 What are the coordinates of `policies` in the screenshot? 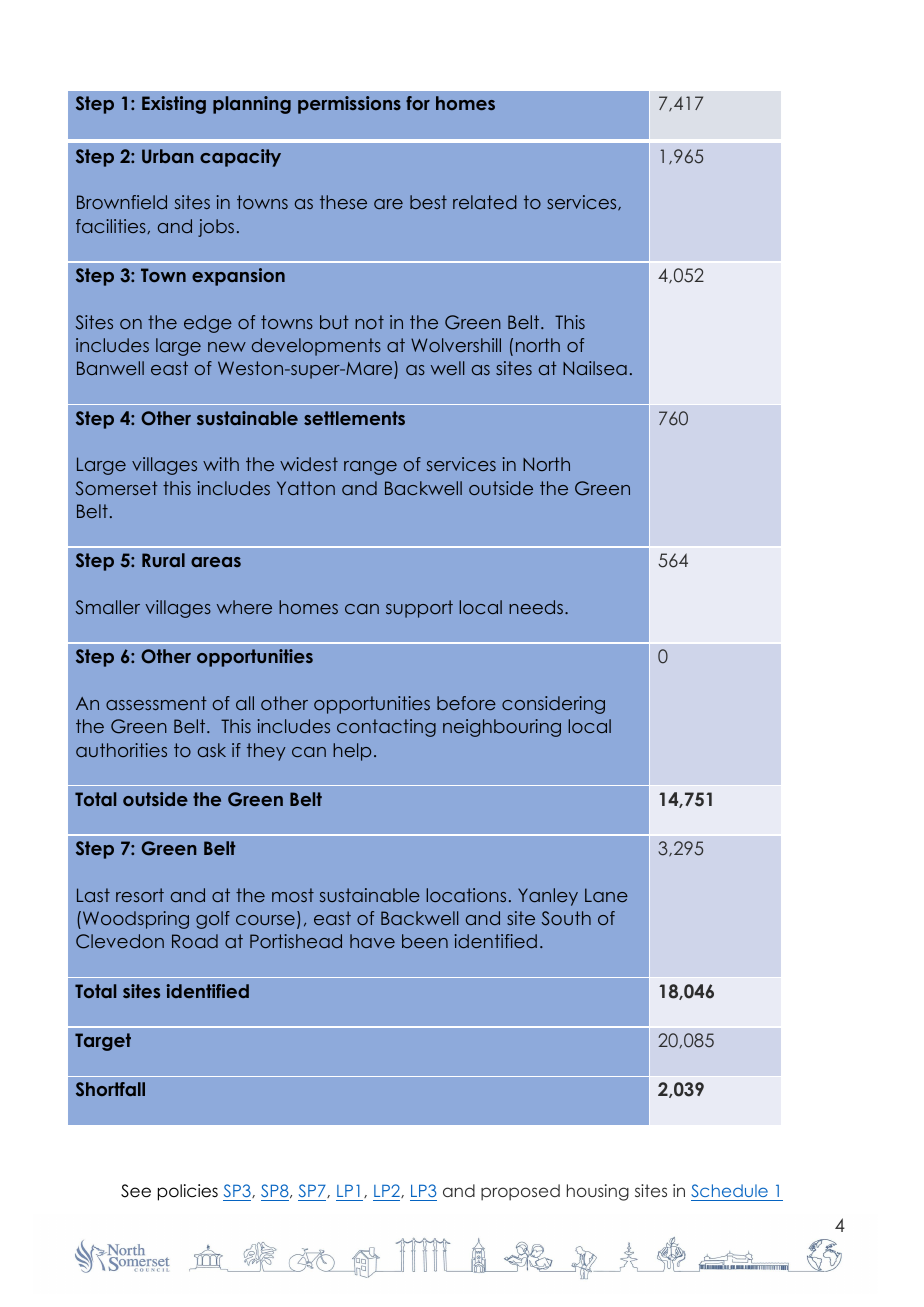 It's located at (188, 1192).
